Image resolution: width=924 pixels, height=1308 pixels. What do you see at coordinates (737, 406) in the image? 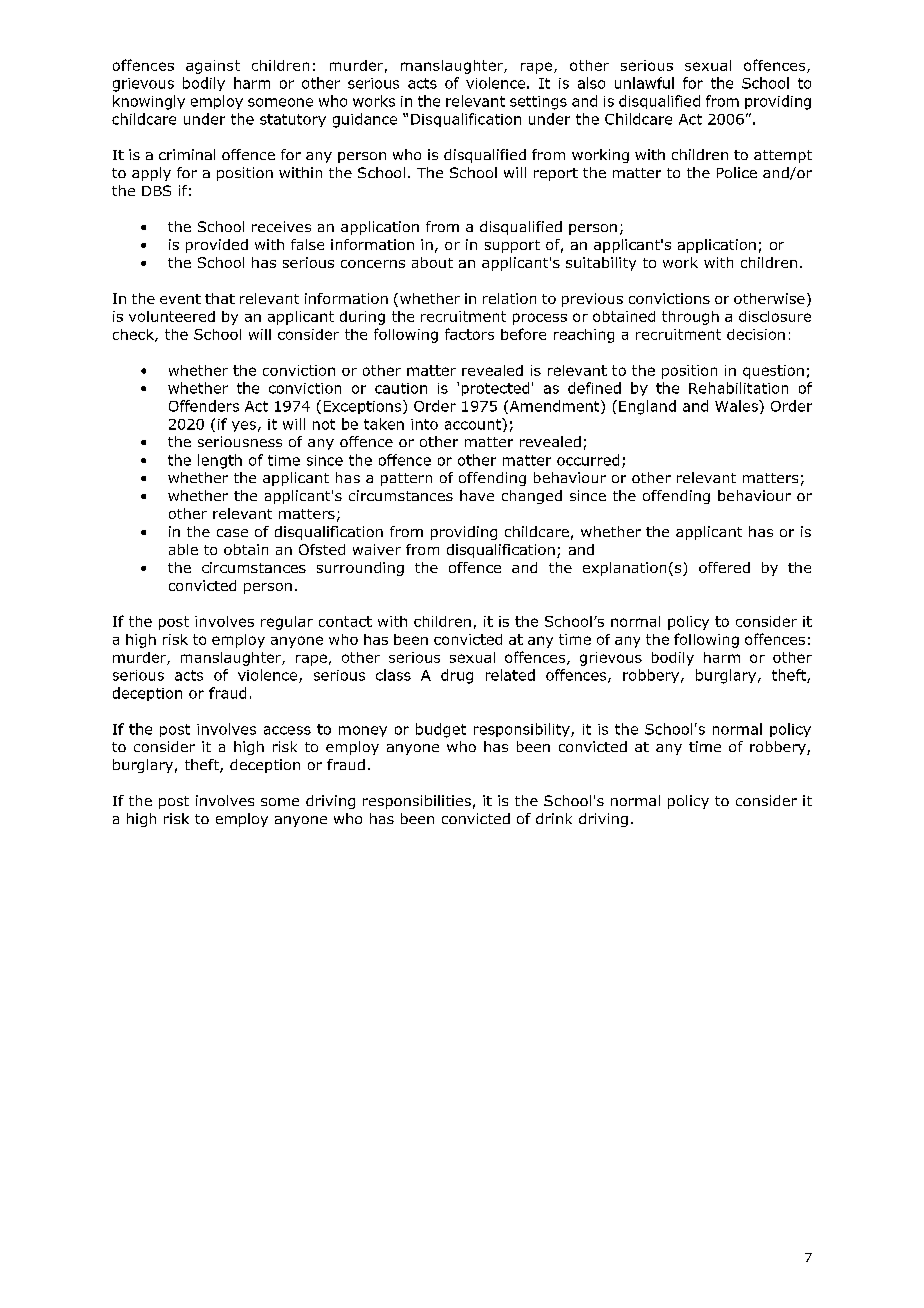
I see `Wales` at bounding box center [737, 406].
